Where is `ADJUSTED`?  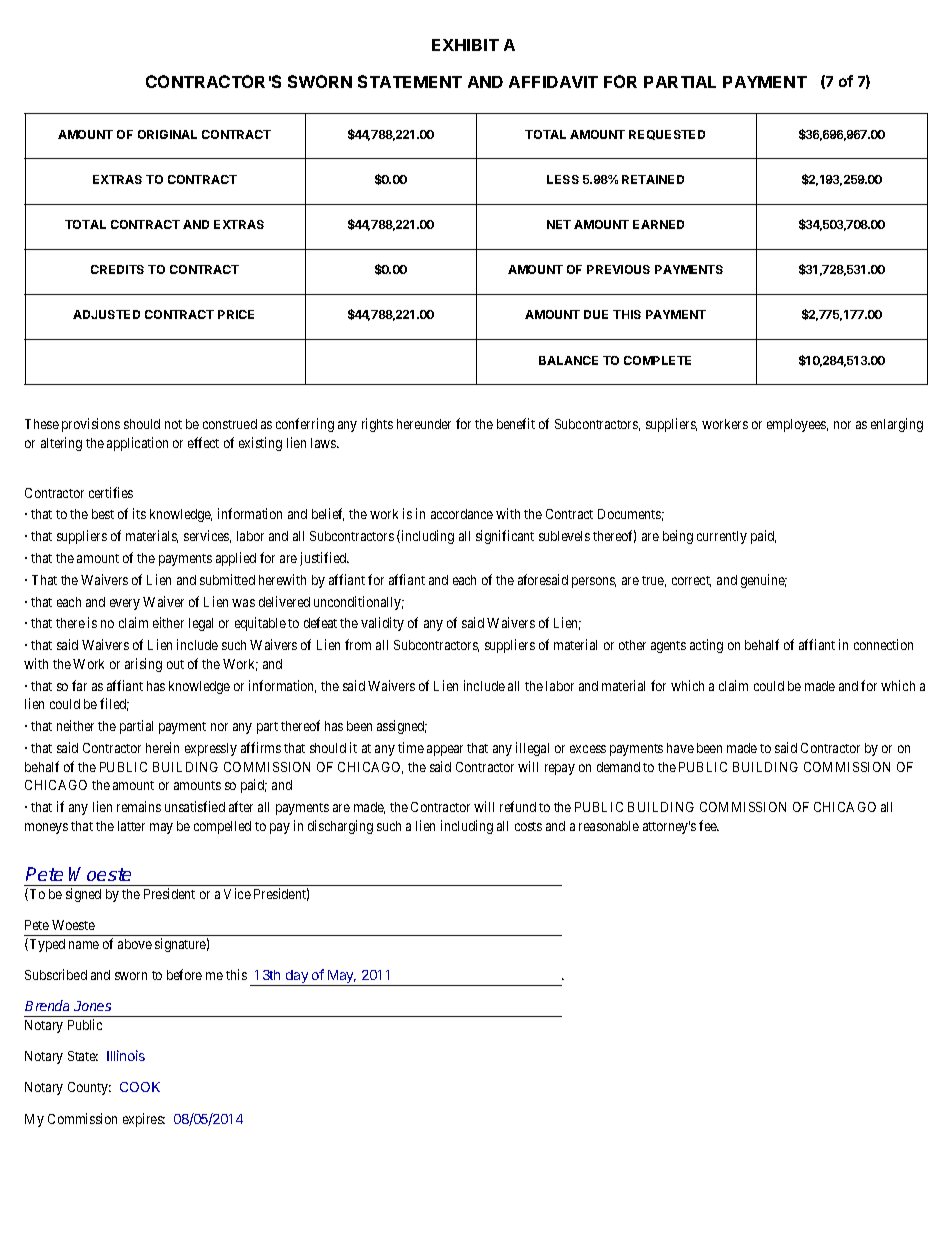 ADJUSTED is located at coordinates (106, 314).
